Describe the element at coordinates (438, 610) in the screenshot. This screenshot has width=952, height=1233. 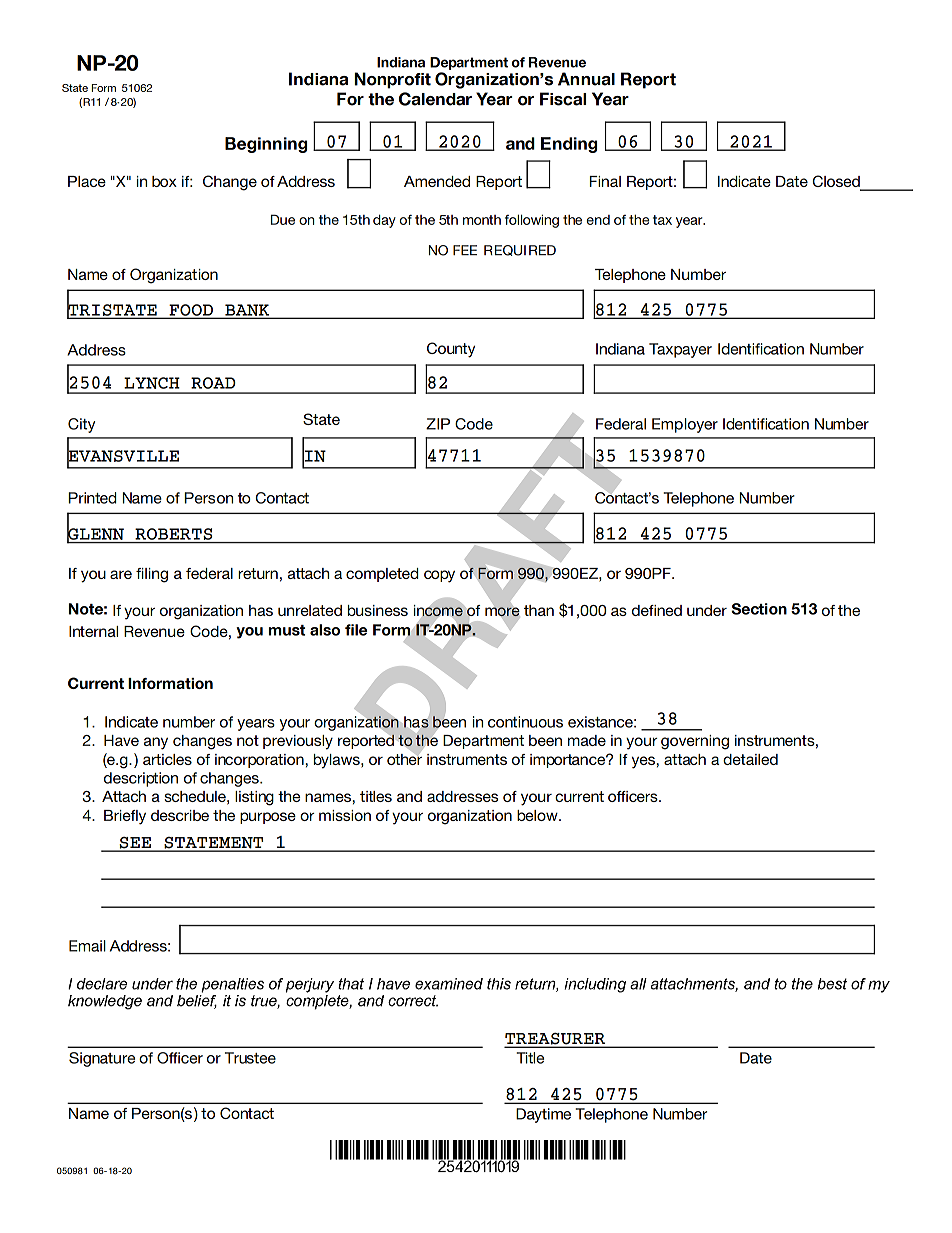
I see `income` at that location.
